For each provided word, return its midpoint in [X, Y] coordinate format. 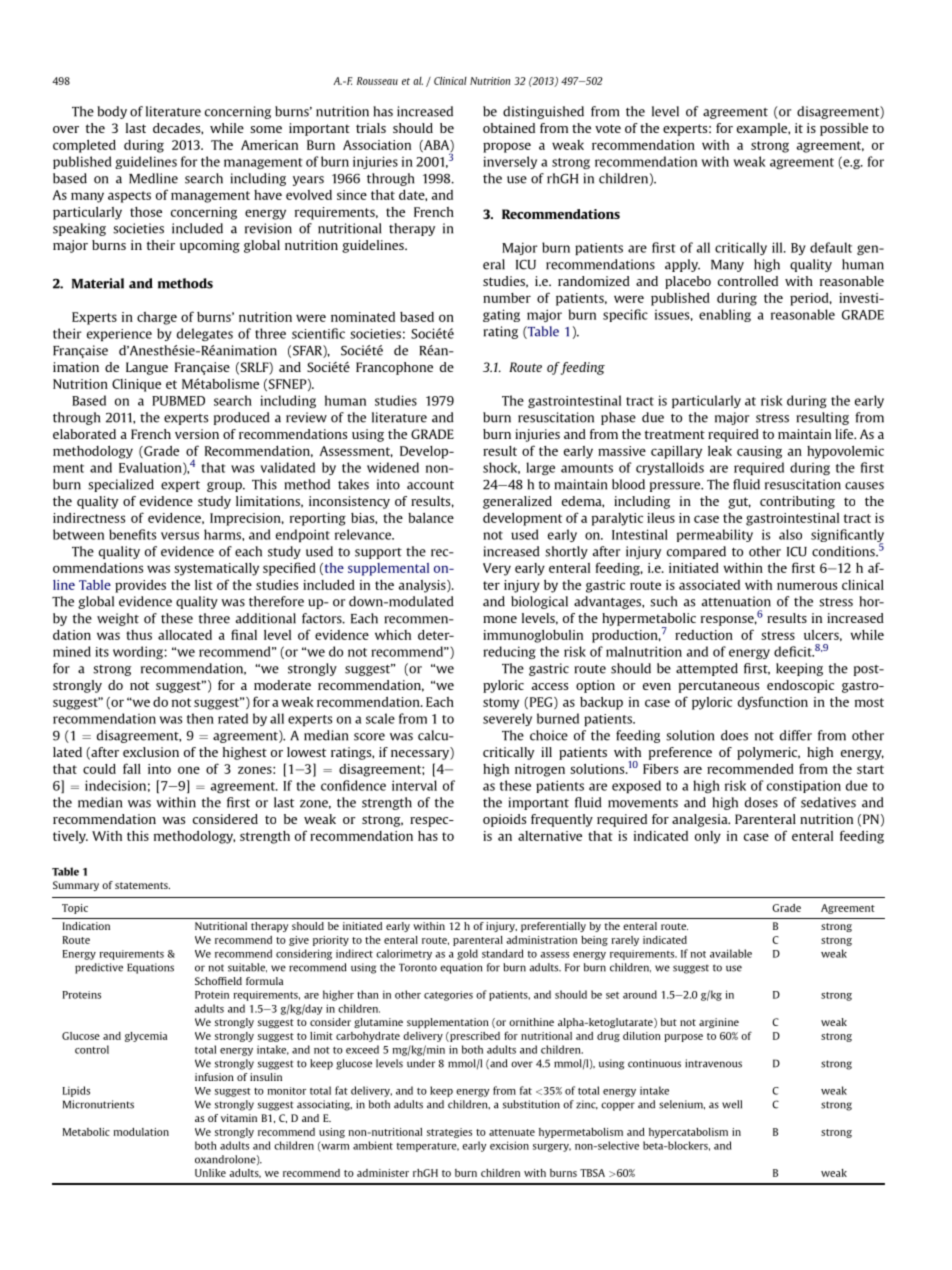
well [732, 1104]
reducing [509, 652]
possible [844, 129]
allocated [185, 635]
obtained [509, 128]
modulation [141, 1132]
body [112, 112]
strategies [449, 1133]
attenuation [736, 601]
